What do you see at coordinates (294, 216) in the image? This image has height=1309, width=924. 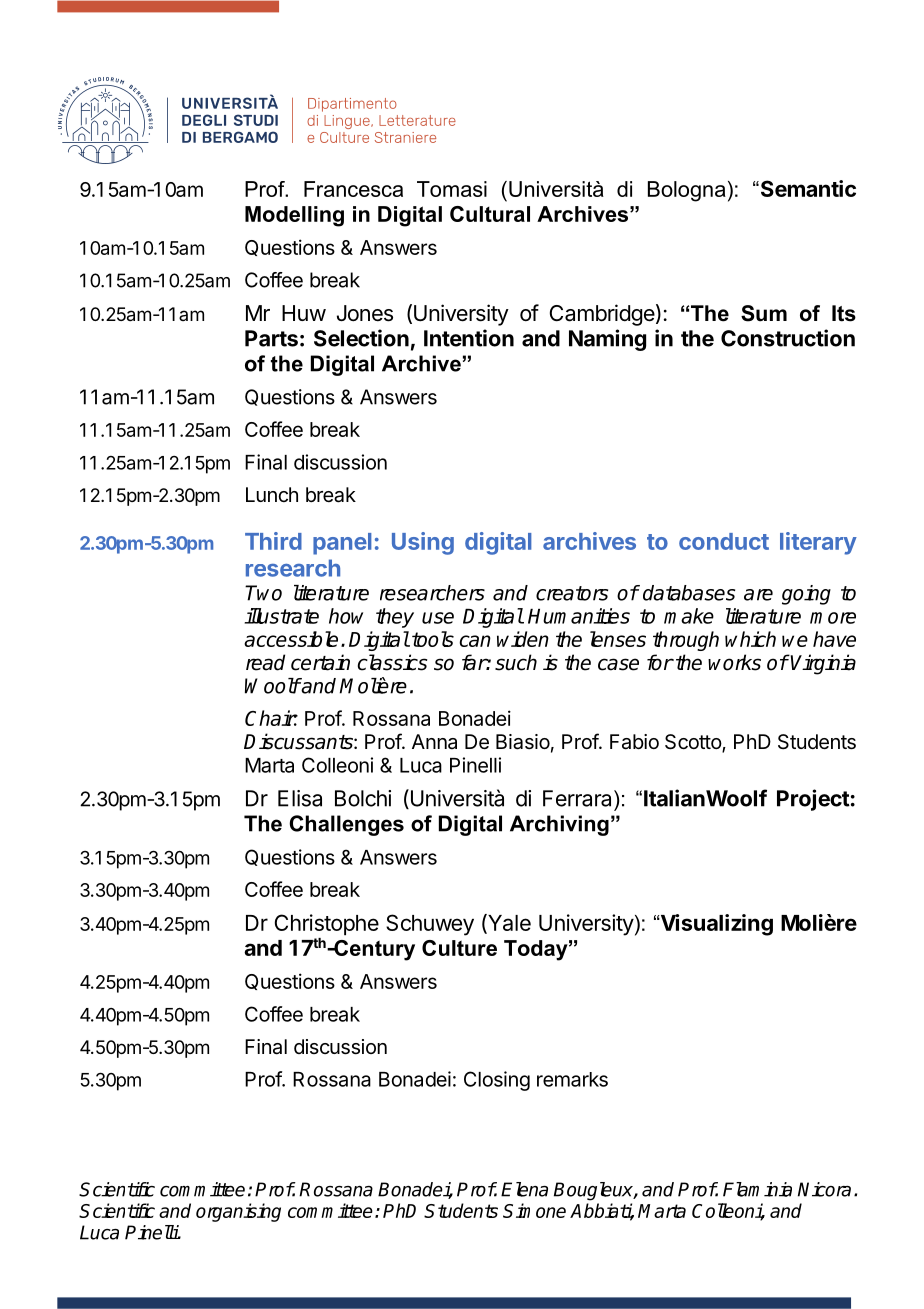 I see `Modelling` at bounding box center [294, 216].
